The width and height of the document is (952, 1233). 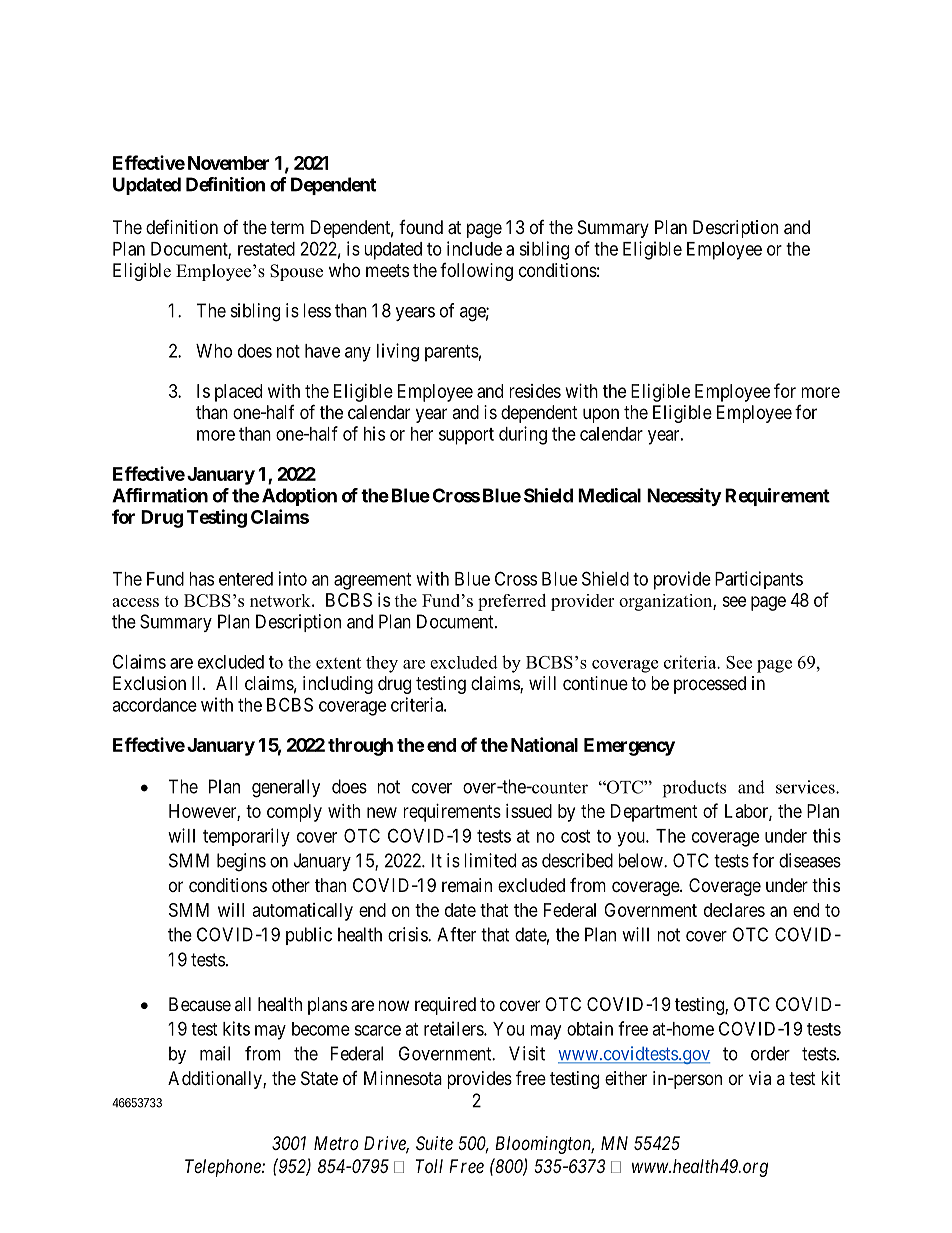 I want to click on found, so click(x=421, y=227).
